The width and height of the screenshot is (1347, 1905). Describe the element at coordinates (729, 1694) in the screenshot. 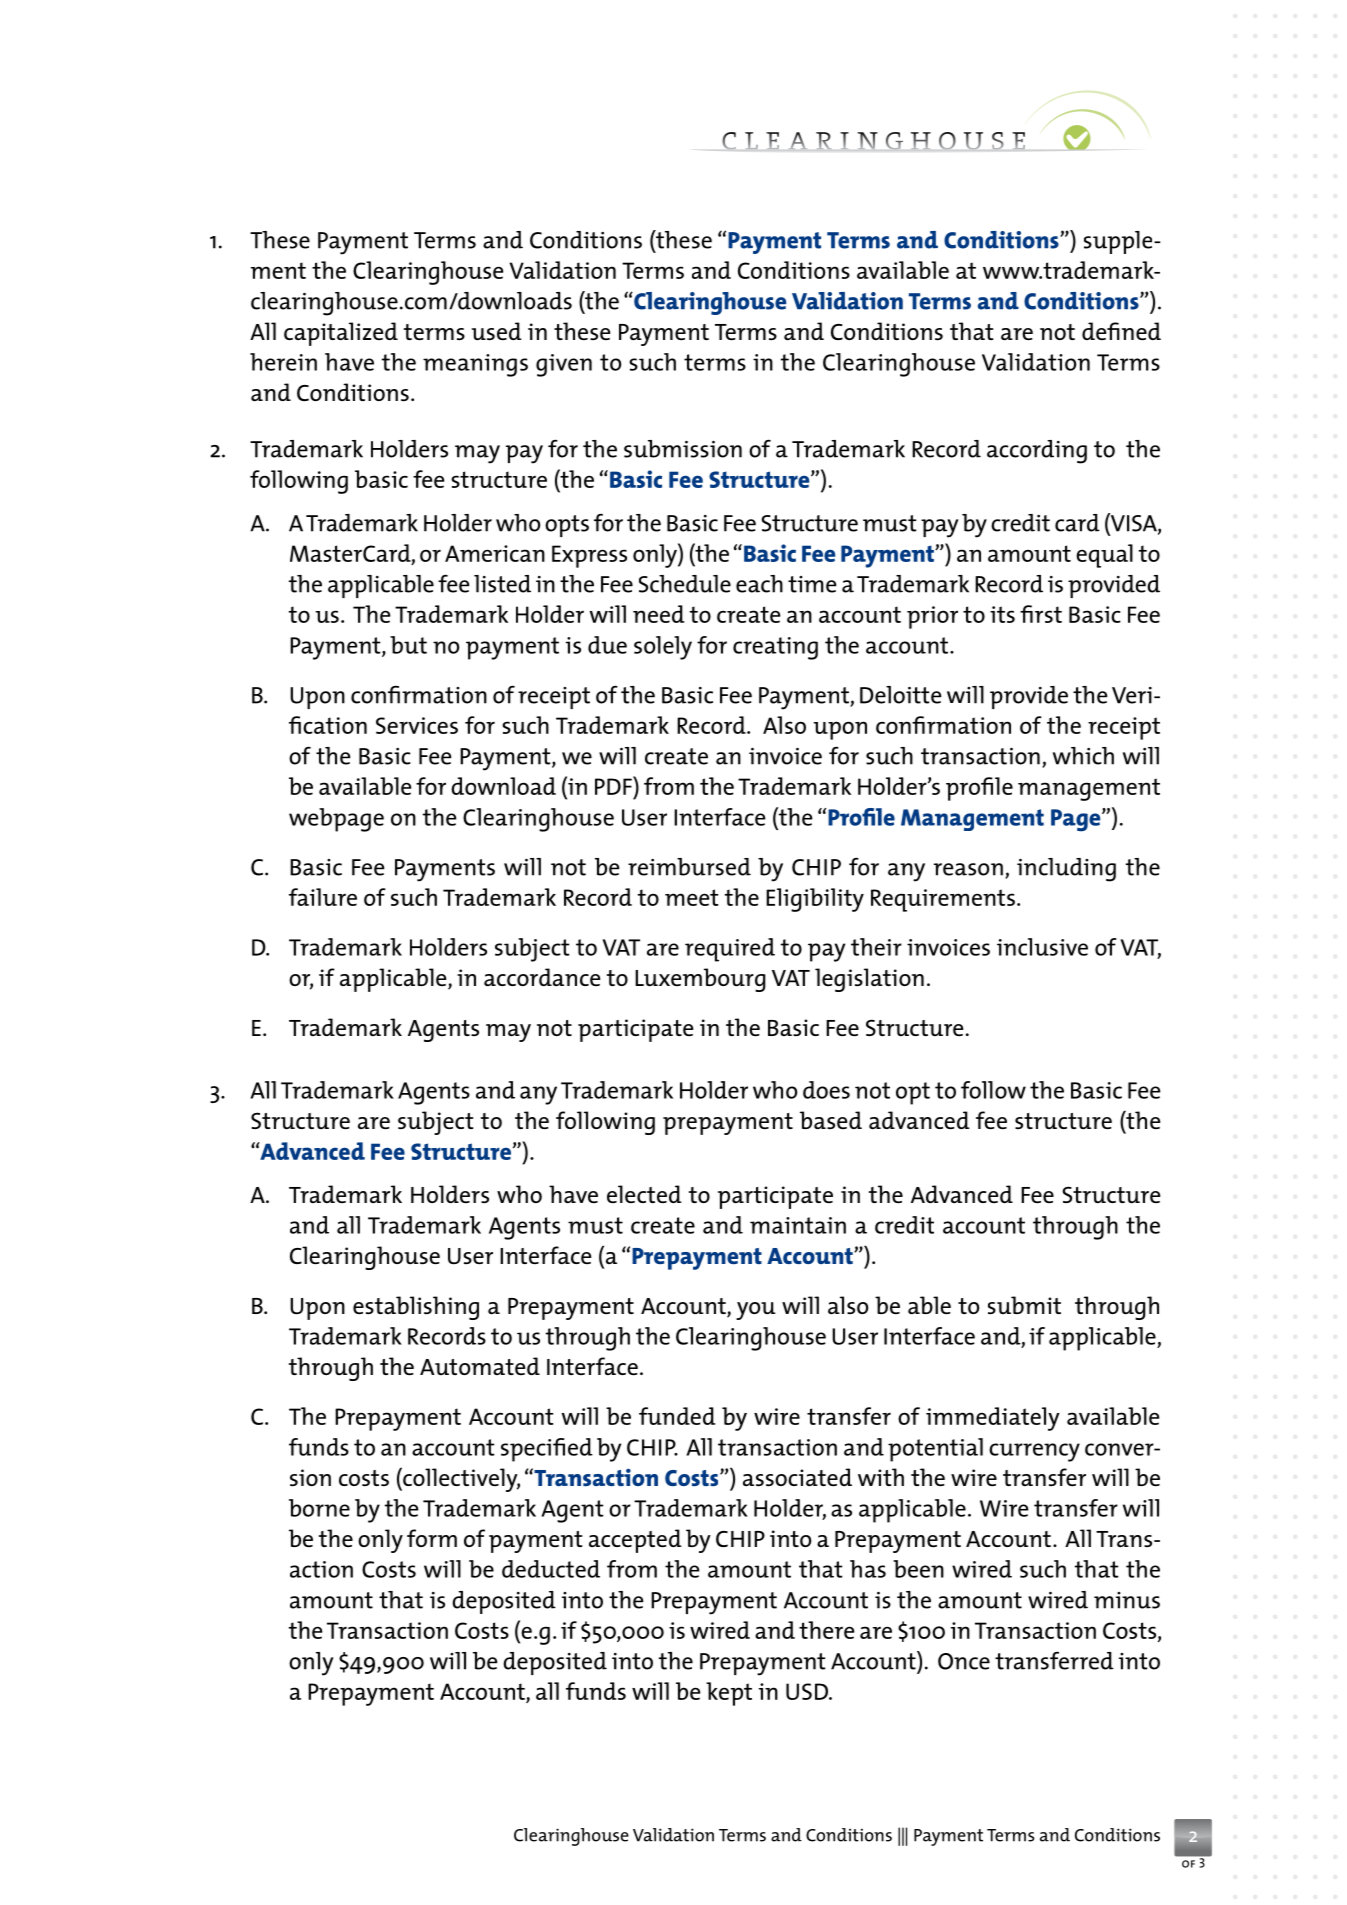

I see `kept` at that location.
